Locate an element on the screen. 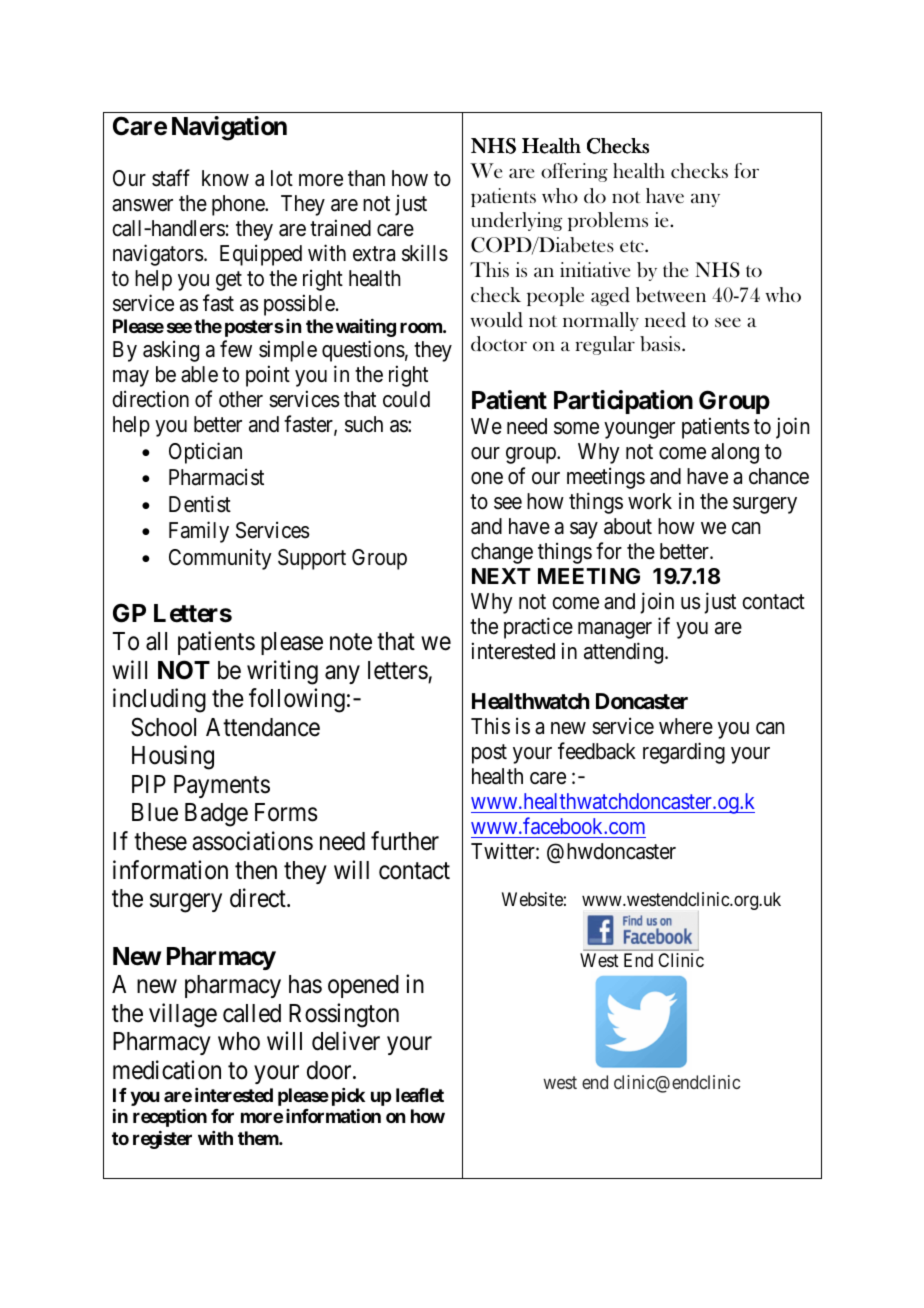 The height and width of the screenshot is (1308, 924). along is located at coordinates (735, 453).
